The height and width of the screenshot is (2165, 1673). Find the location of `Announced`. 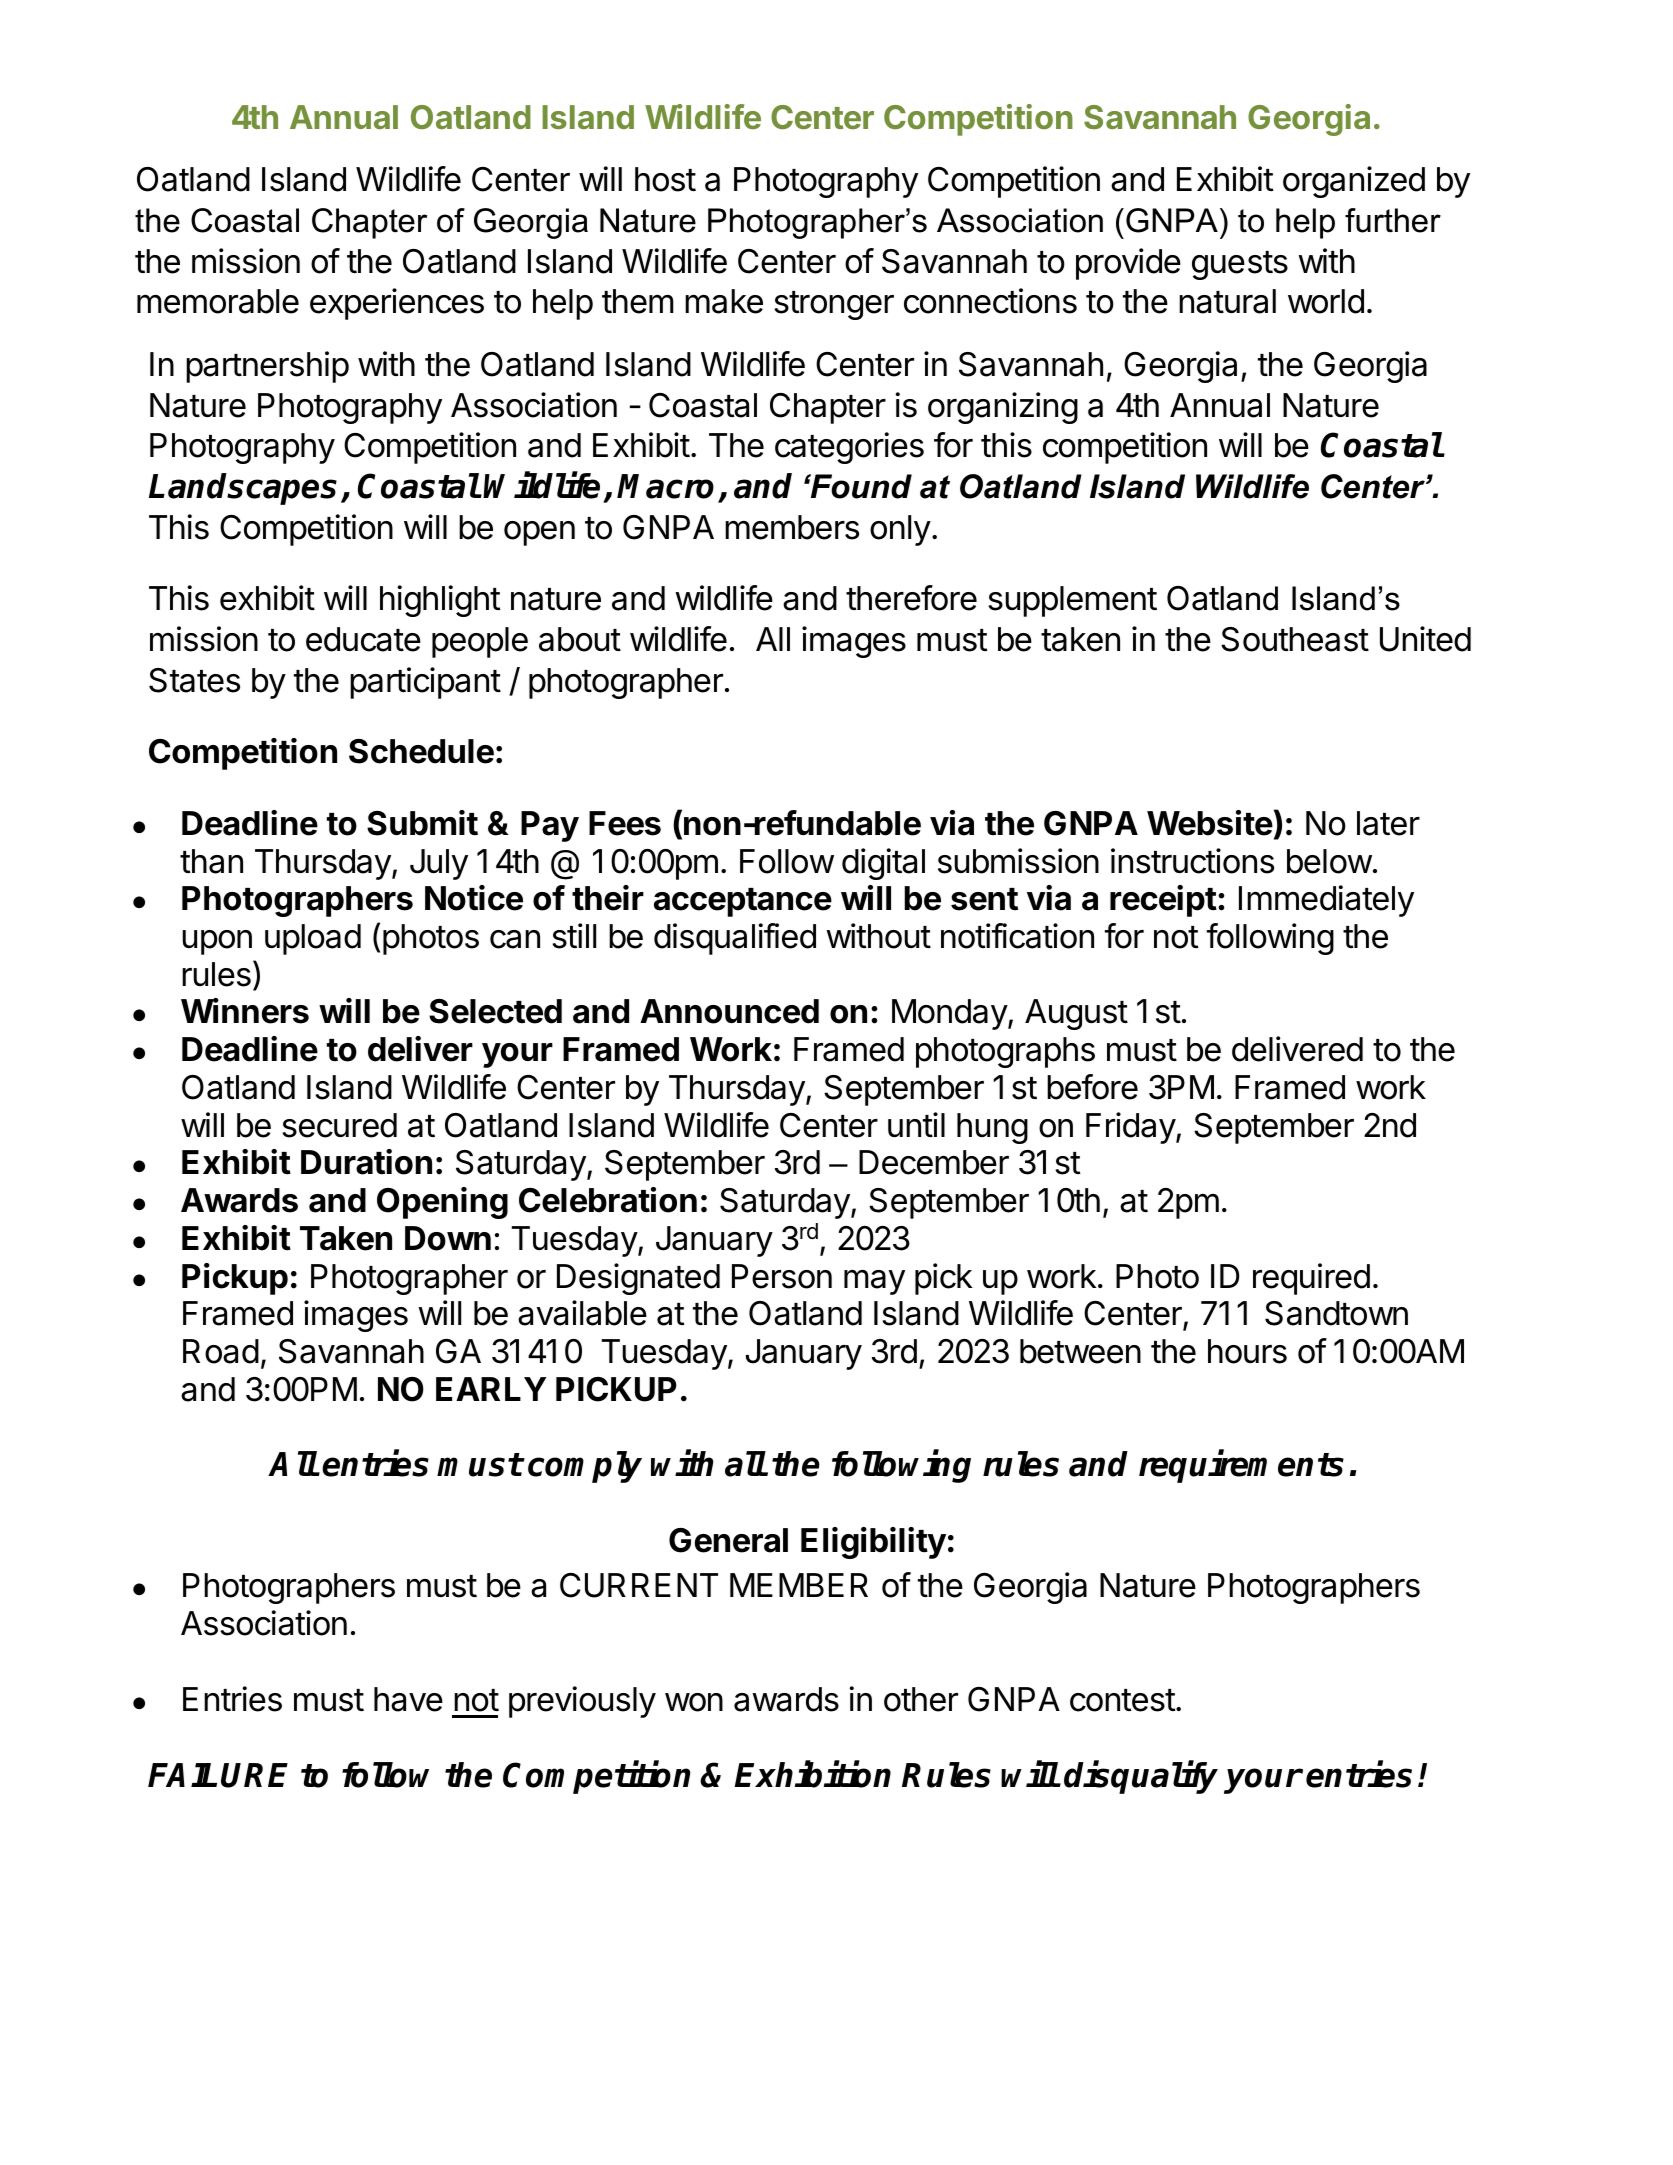

Announced is located at coordinates (729, 1011).
